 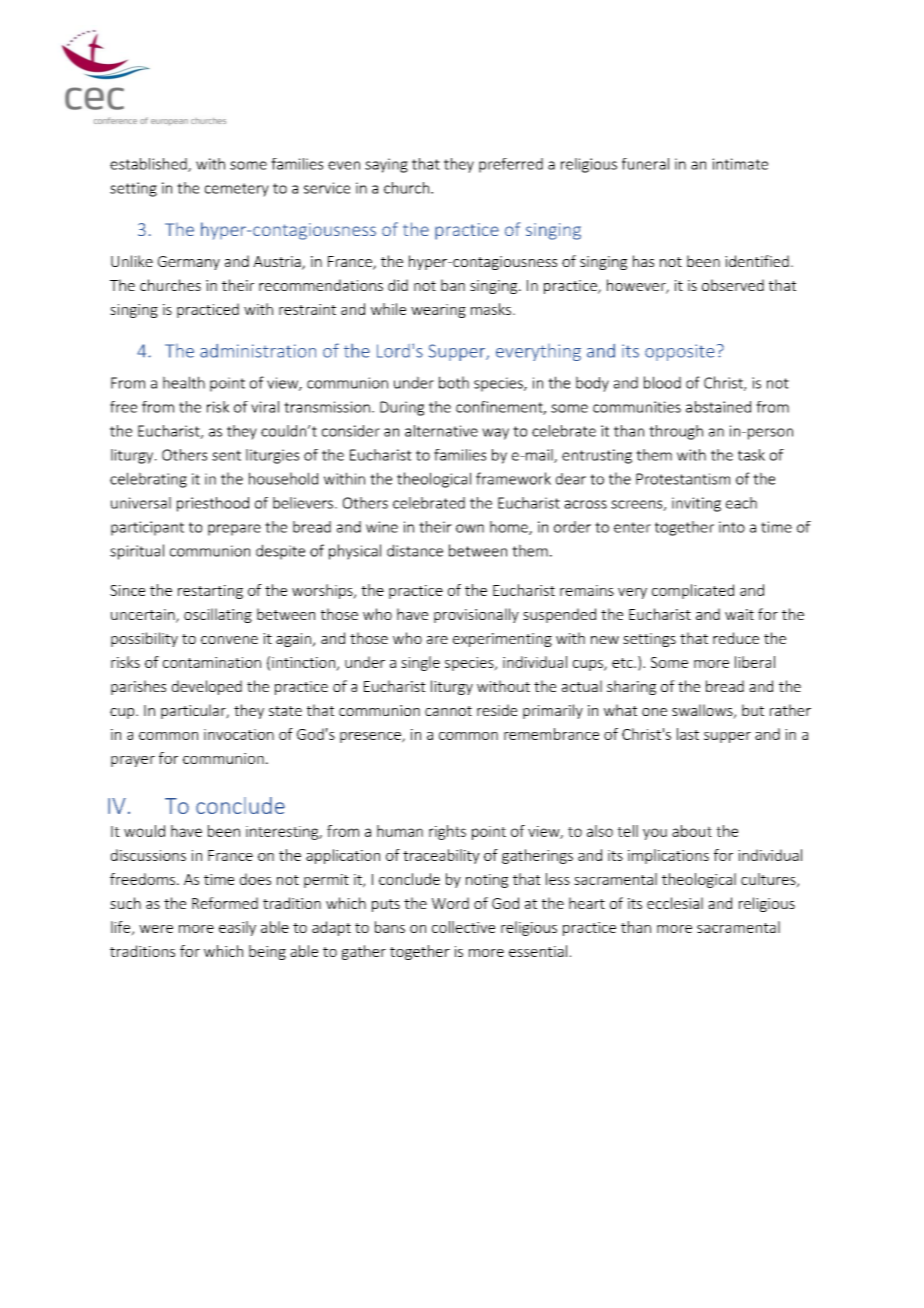 What do you see at coordinates (511, 165) in the image?
I see `preferred` at bounding box center [511, 165].
